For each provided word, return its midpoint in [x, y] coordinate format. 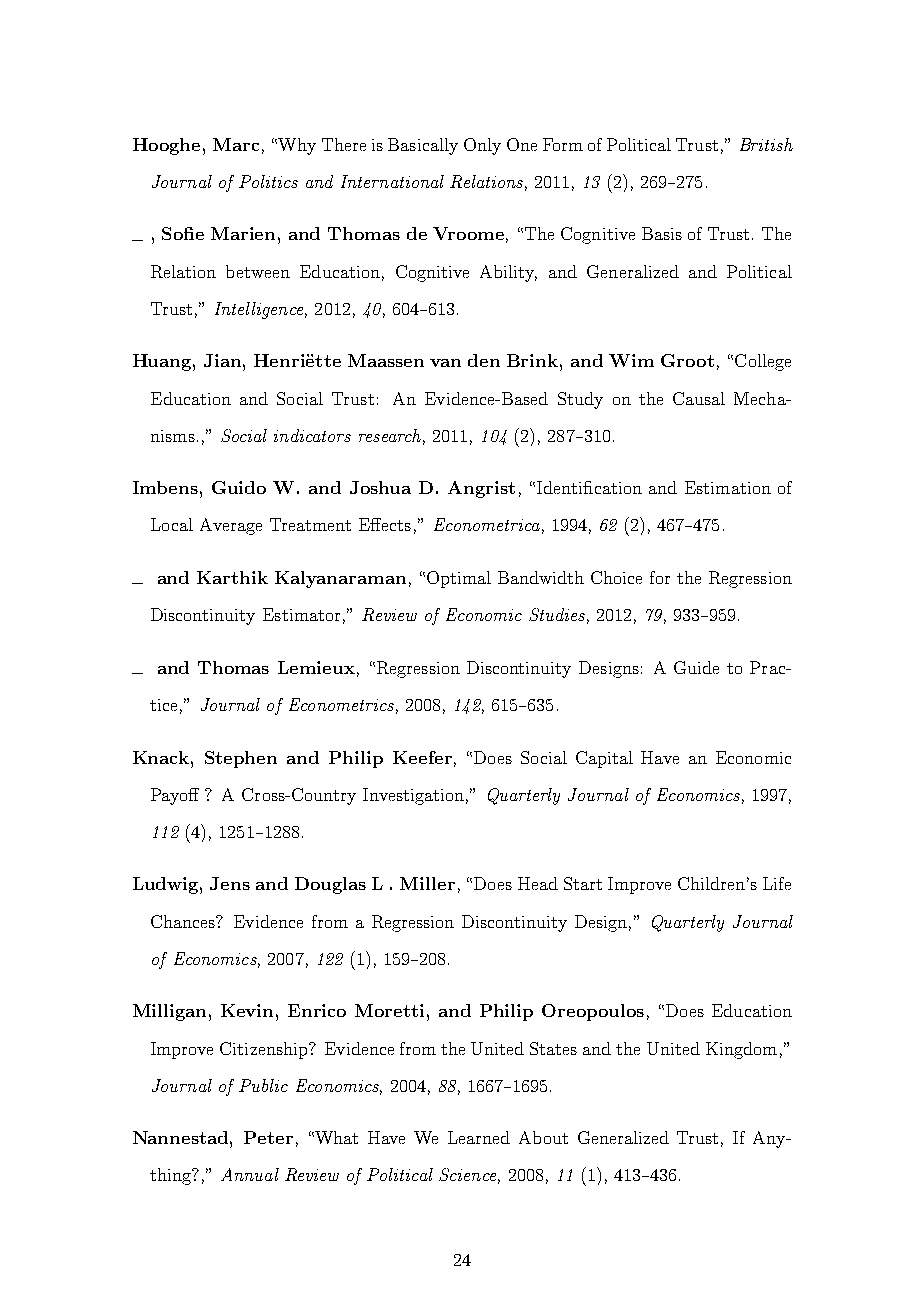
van [445, 363]
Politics [268, 181]
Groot [687, 360]
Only [482, 146]
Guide [696, 667]
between [258, 271]
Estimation [728, 487]
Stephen [241, 759]
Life [777, 883]
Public [263, 1085]
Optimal [459, 579]
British [766, 144]
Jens [230, 883]
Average [231, 526]
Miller [427, 883]
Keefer [422, 757]
